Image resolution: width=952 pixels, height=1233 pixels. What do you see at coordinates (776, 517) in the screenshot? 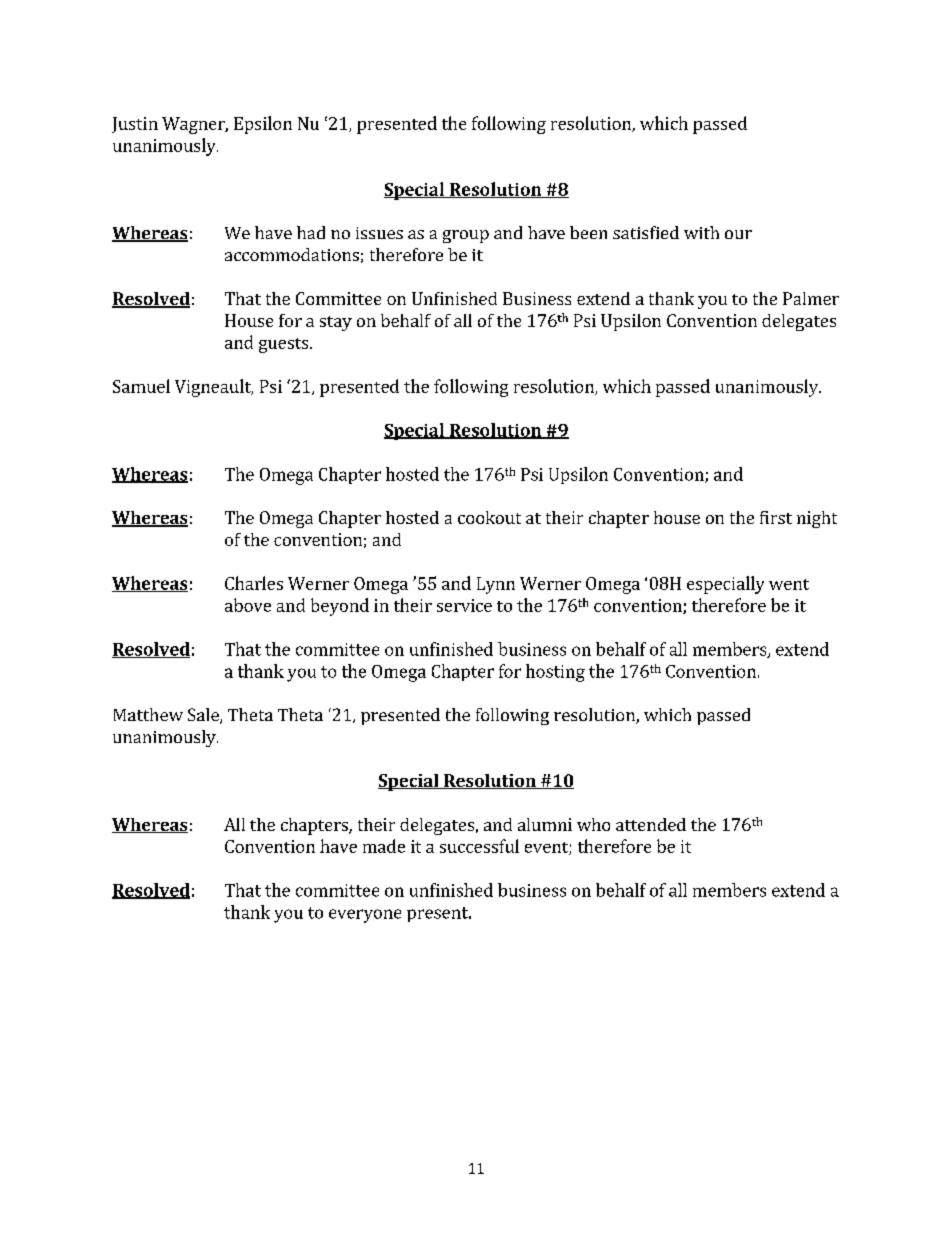
I see `first` at bounding box center [776, 517].
